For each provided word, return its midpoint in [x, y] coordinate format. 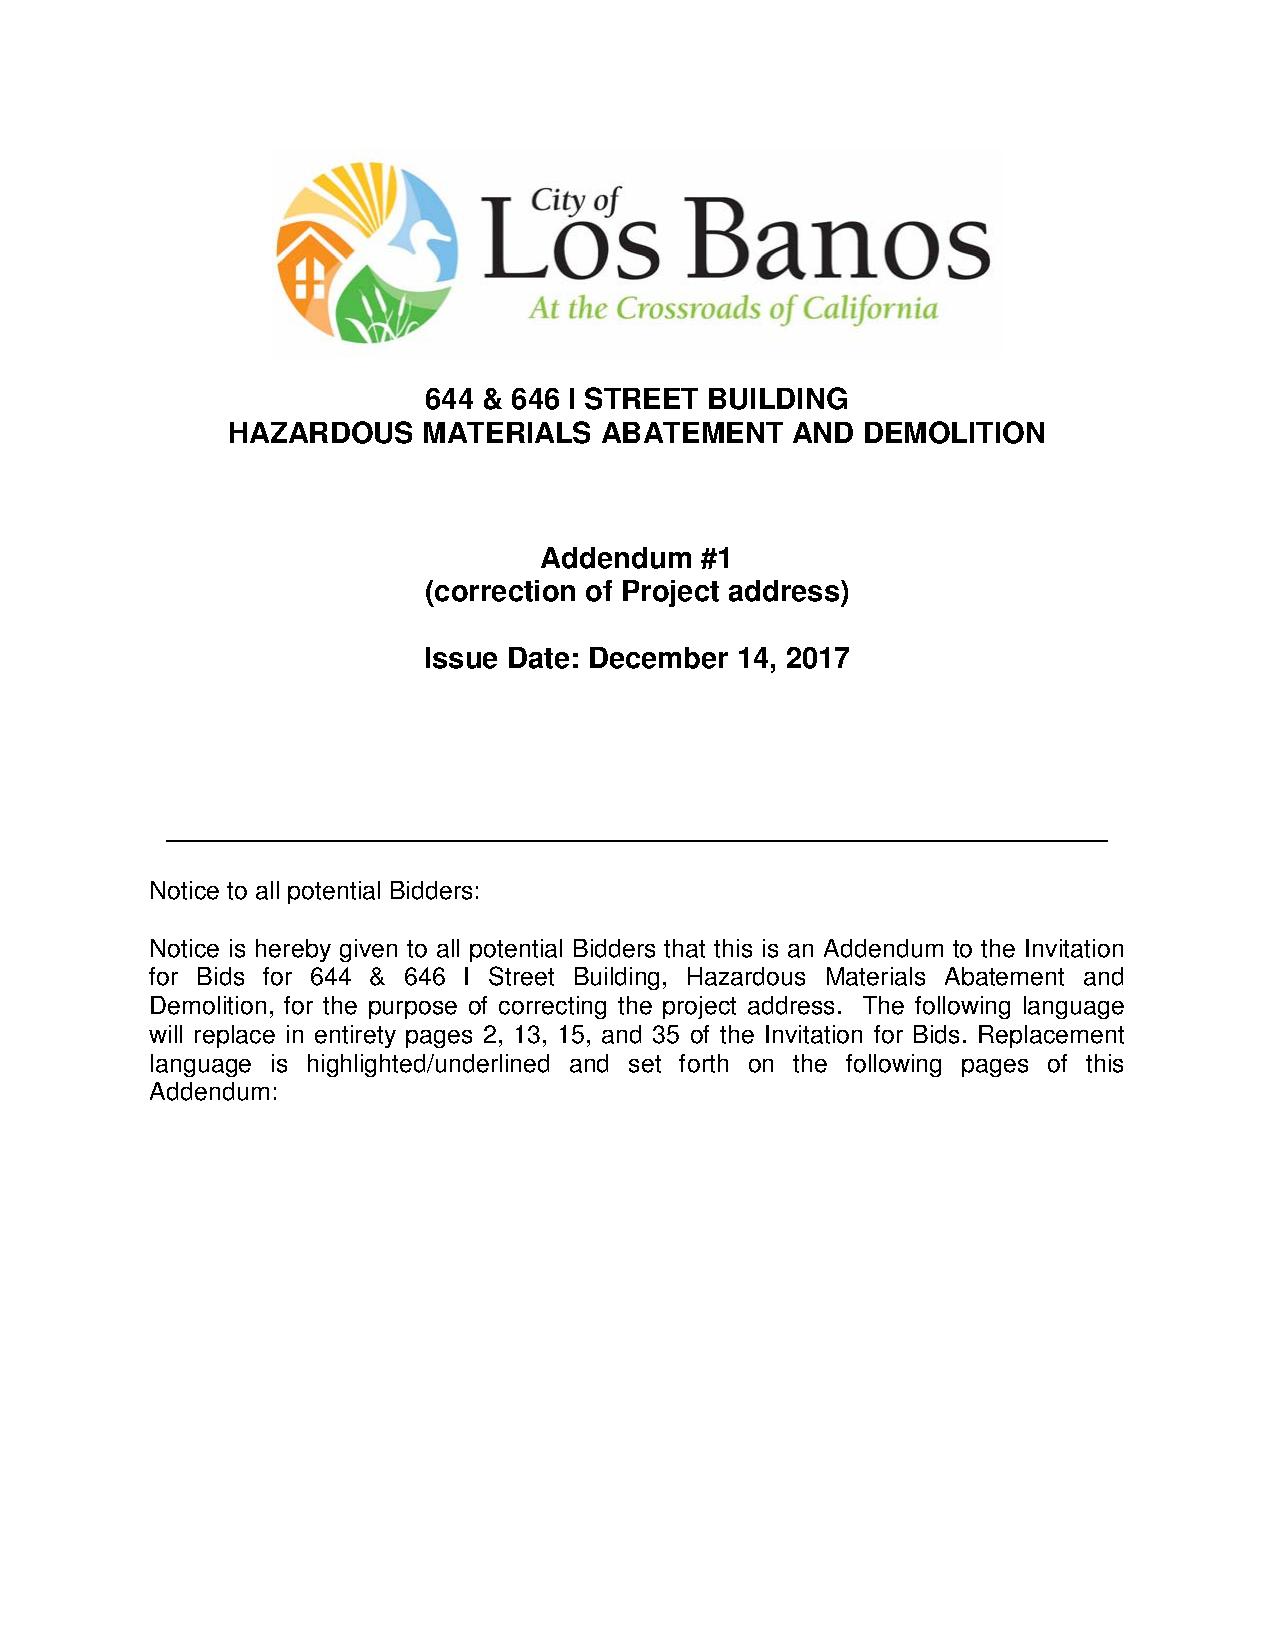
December [659, 658]
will [165, 1034]
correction [505, 591]
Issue [461, 658]
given [368, 950]
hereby [293, 950]
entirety [355, 1036]
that [684, 948]
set [645, 1064]
